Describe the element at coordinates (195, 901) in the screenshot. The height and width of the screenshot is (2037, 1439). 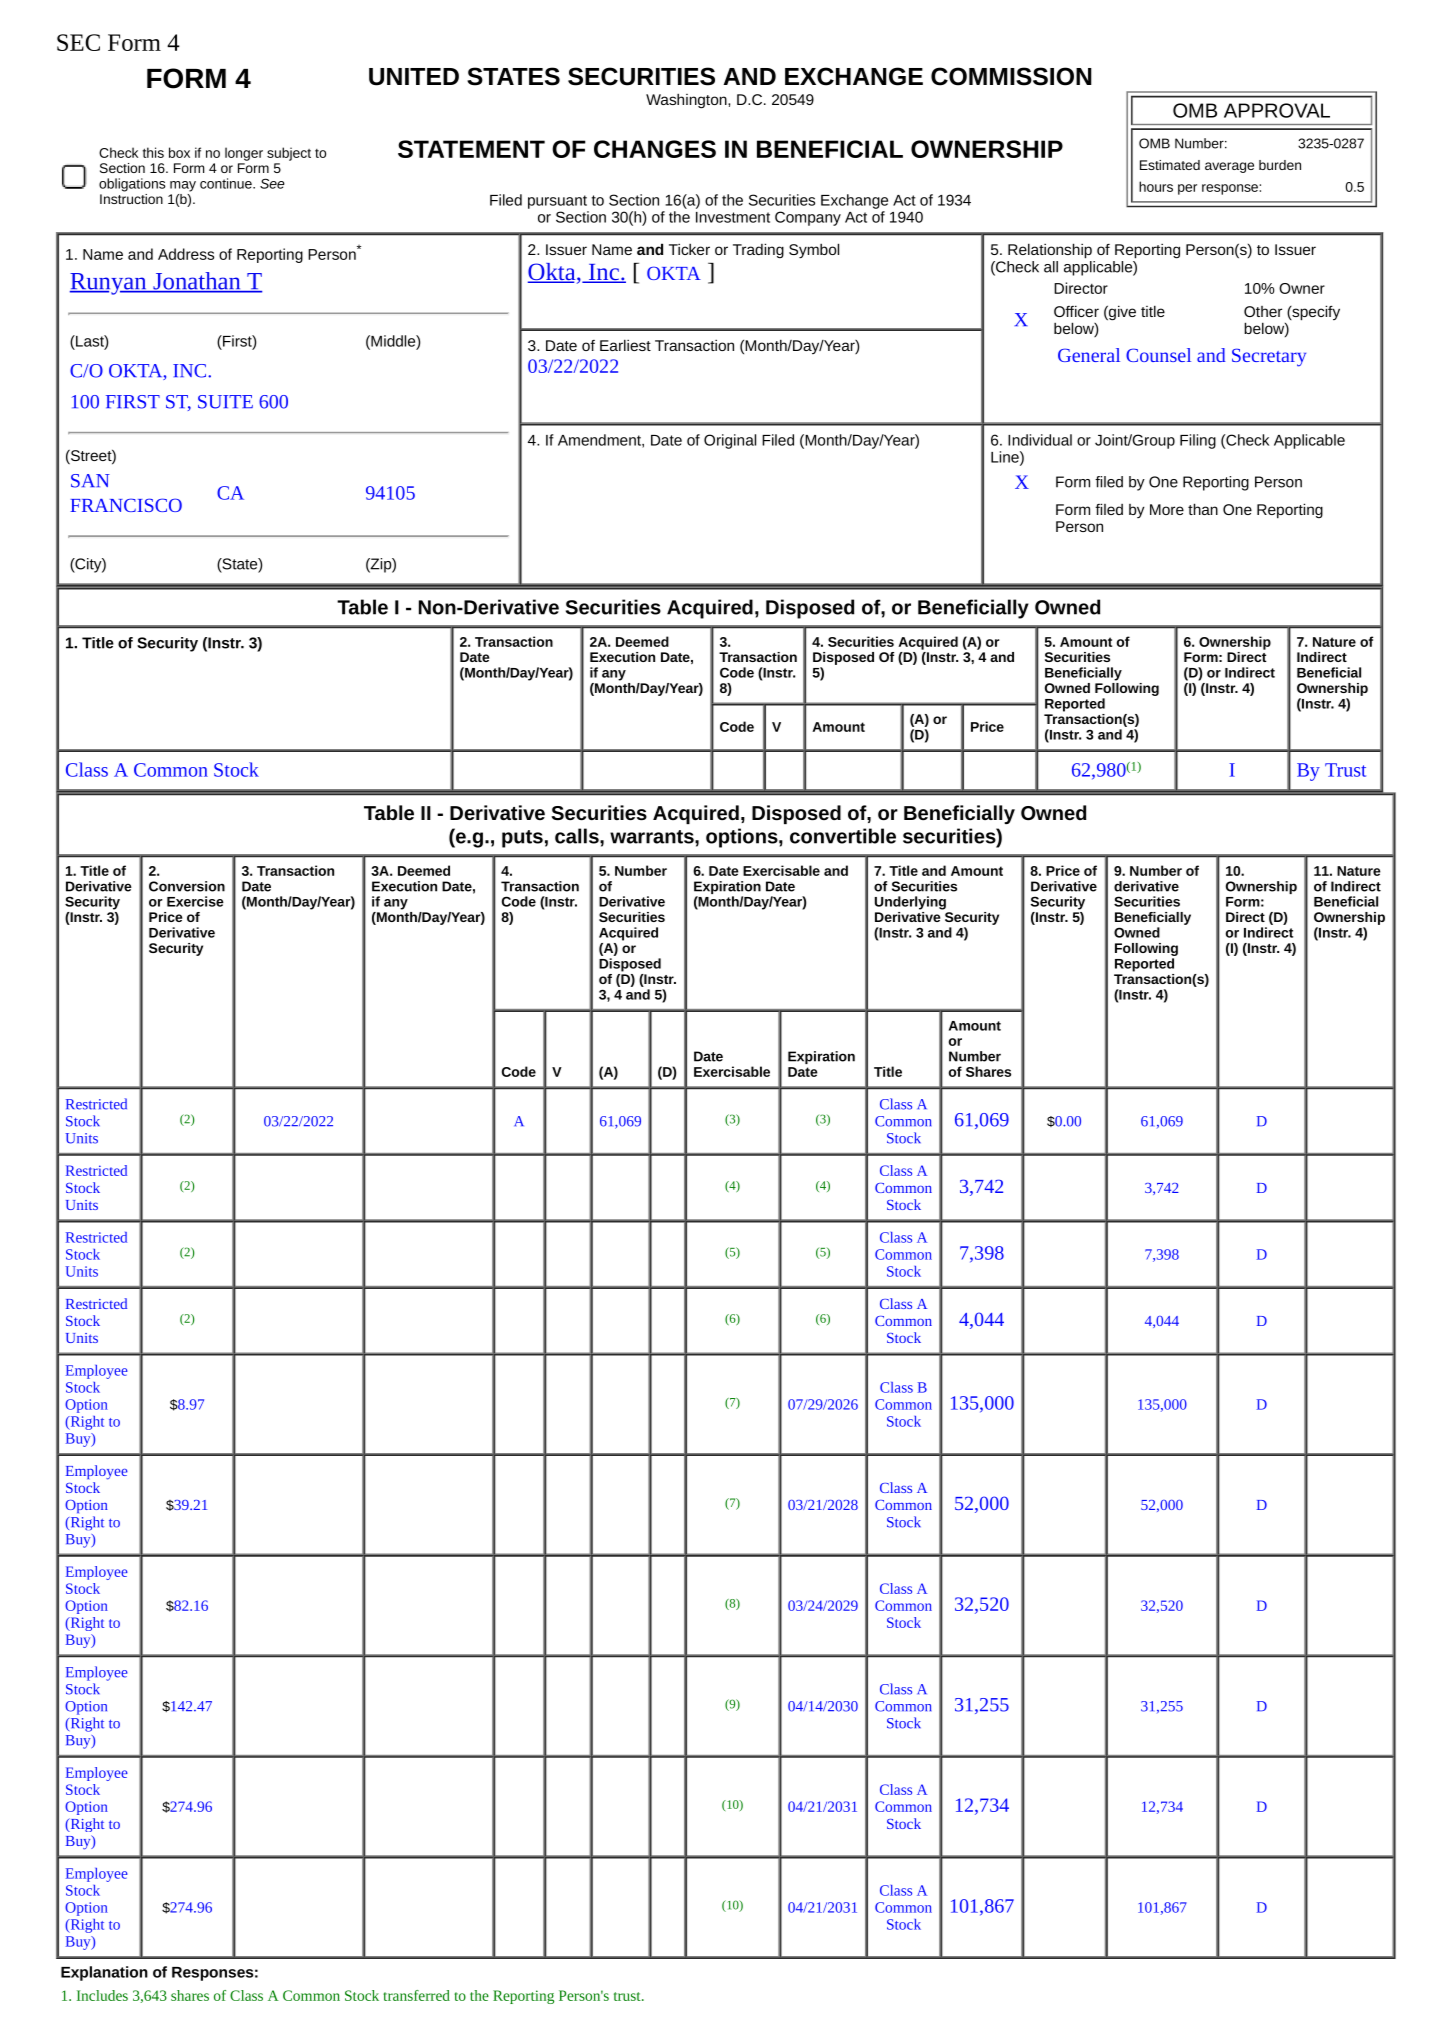
I see `Exercise` at that location.
